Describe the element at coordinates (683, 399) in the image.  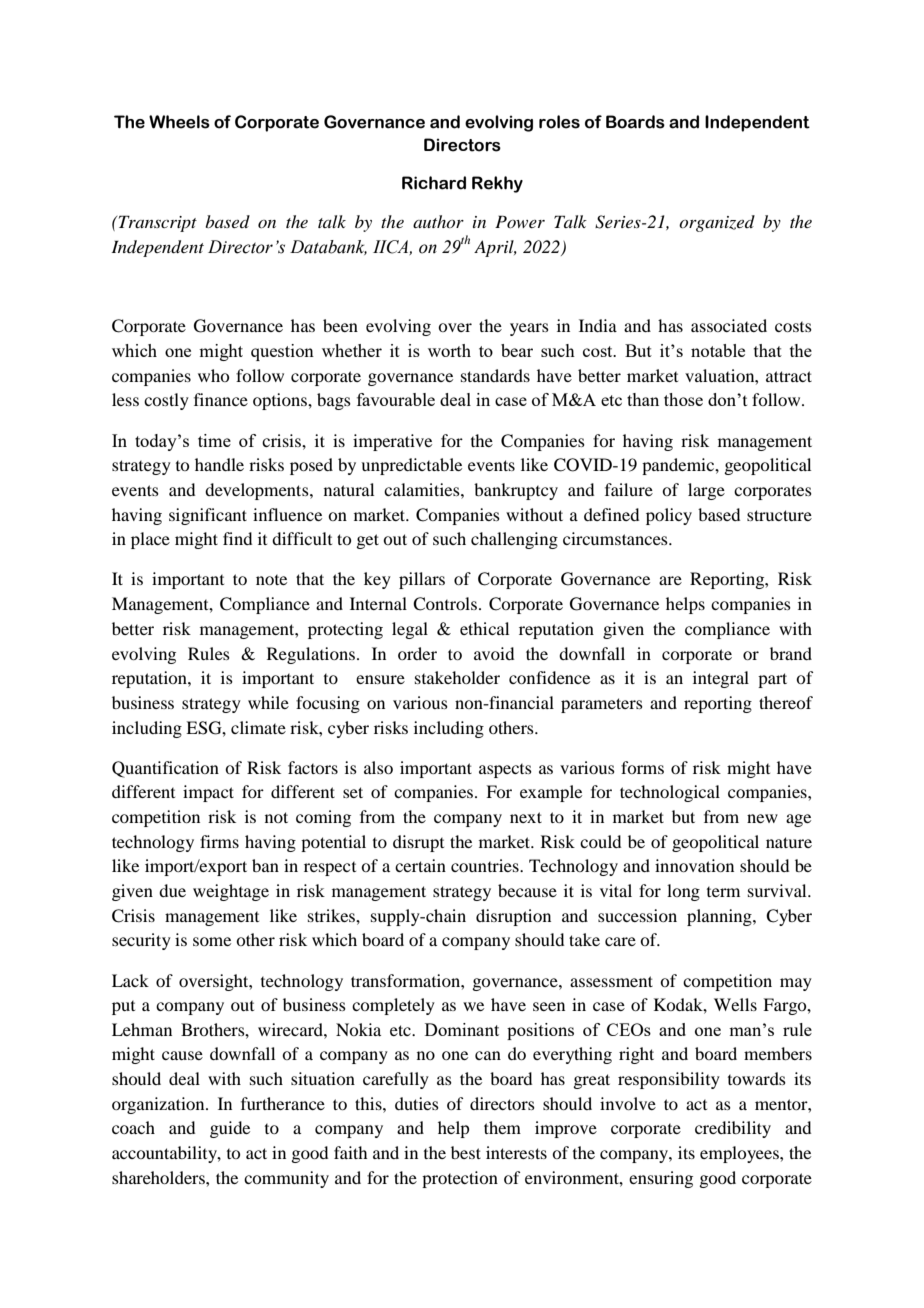
I see `those` at that location.
